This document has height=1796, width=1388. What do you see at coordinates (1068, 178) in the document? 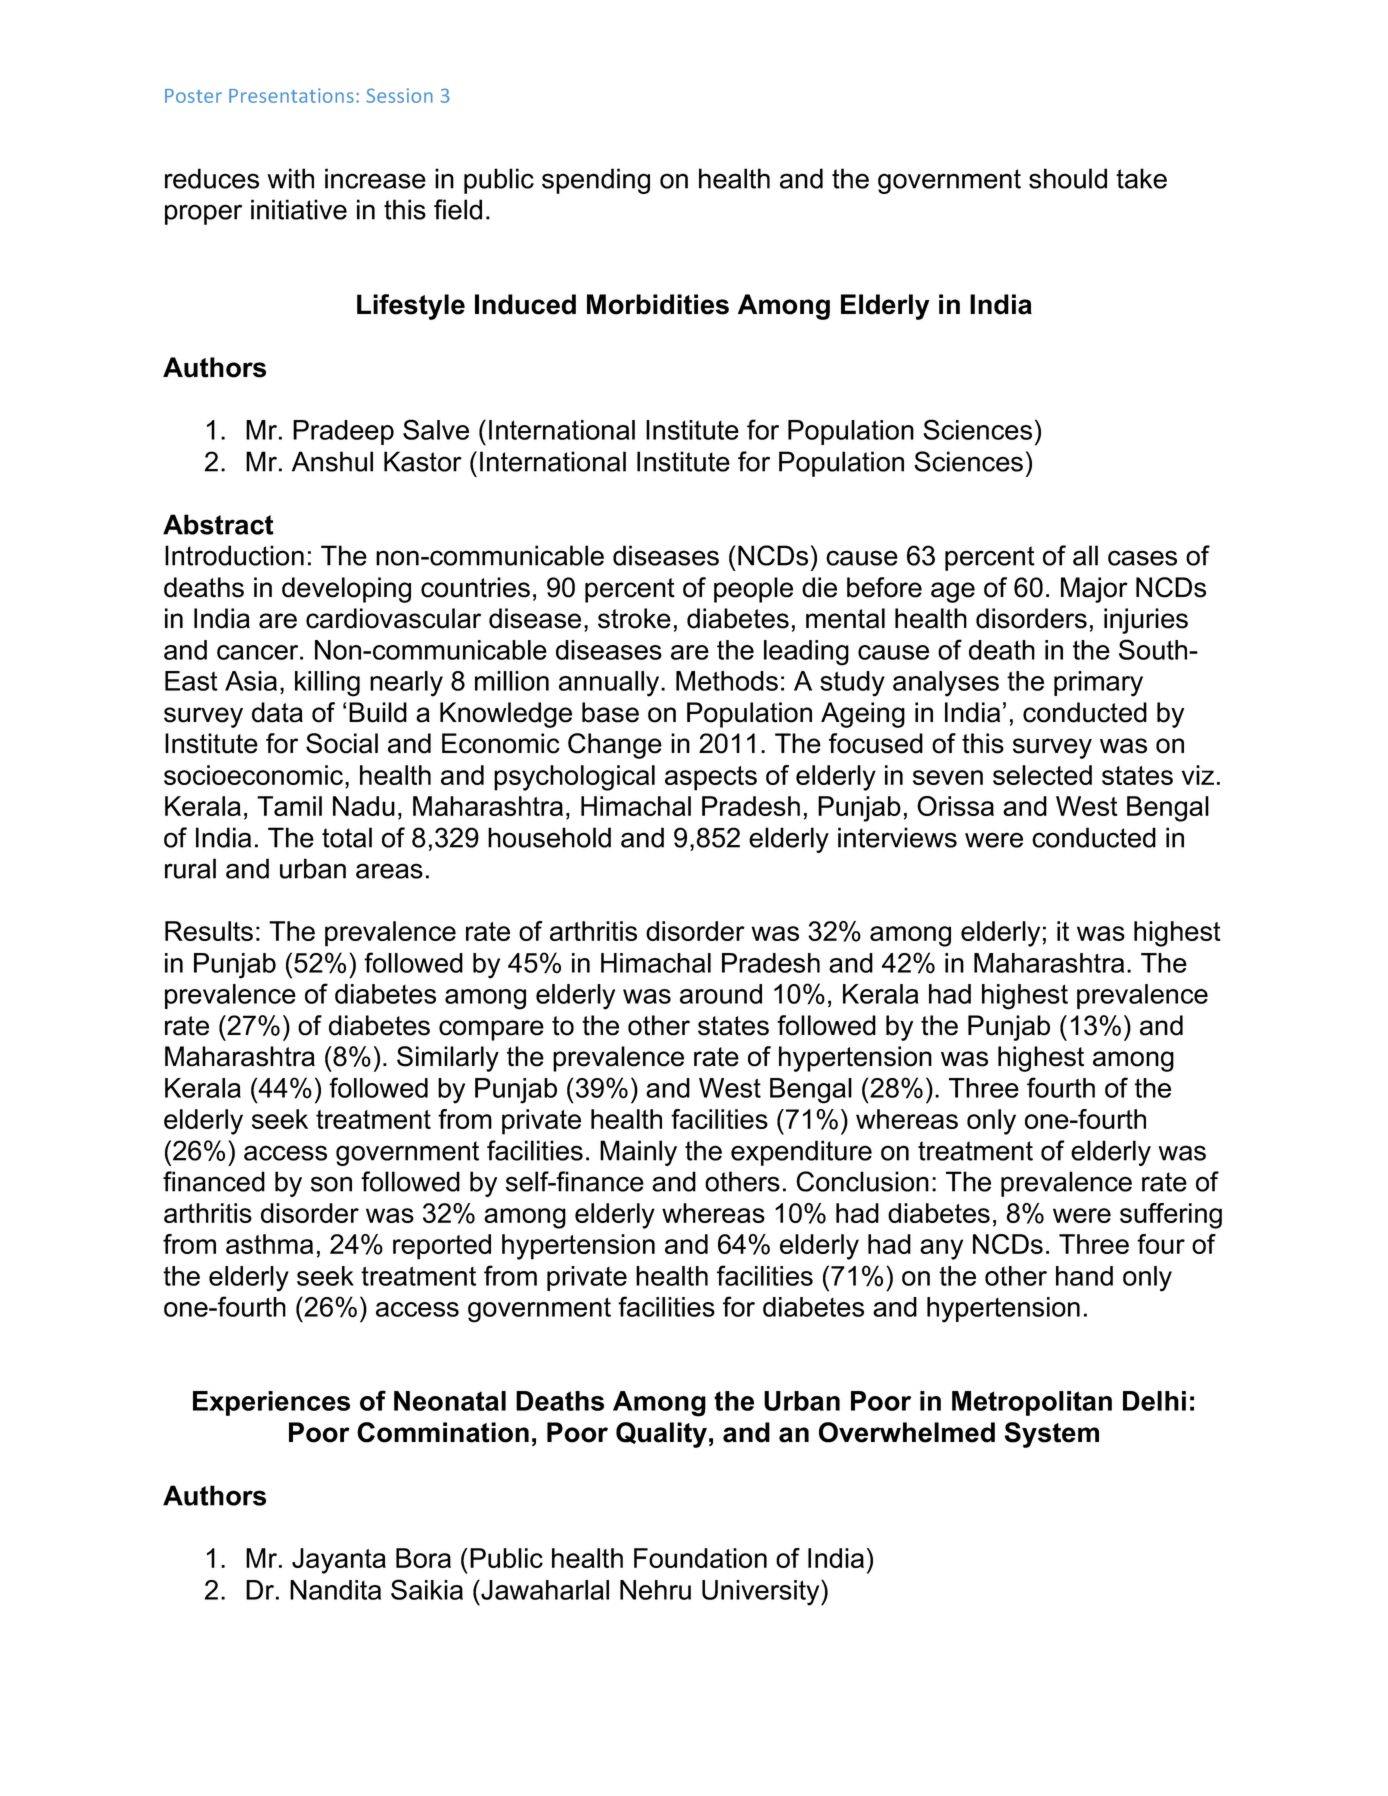
I see `should` at bounding box center [1068, 178].
